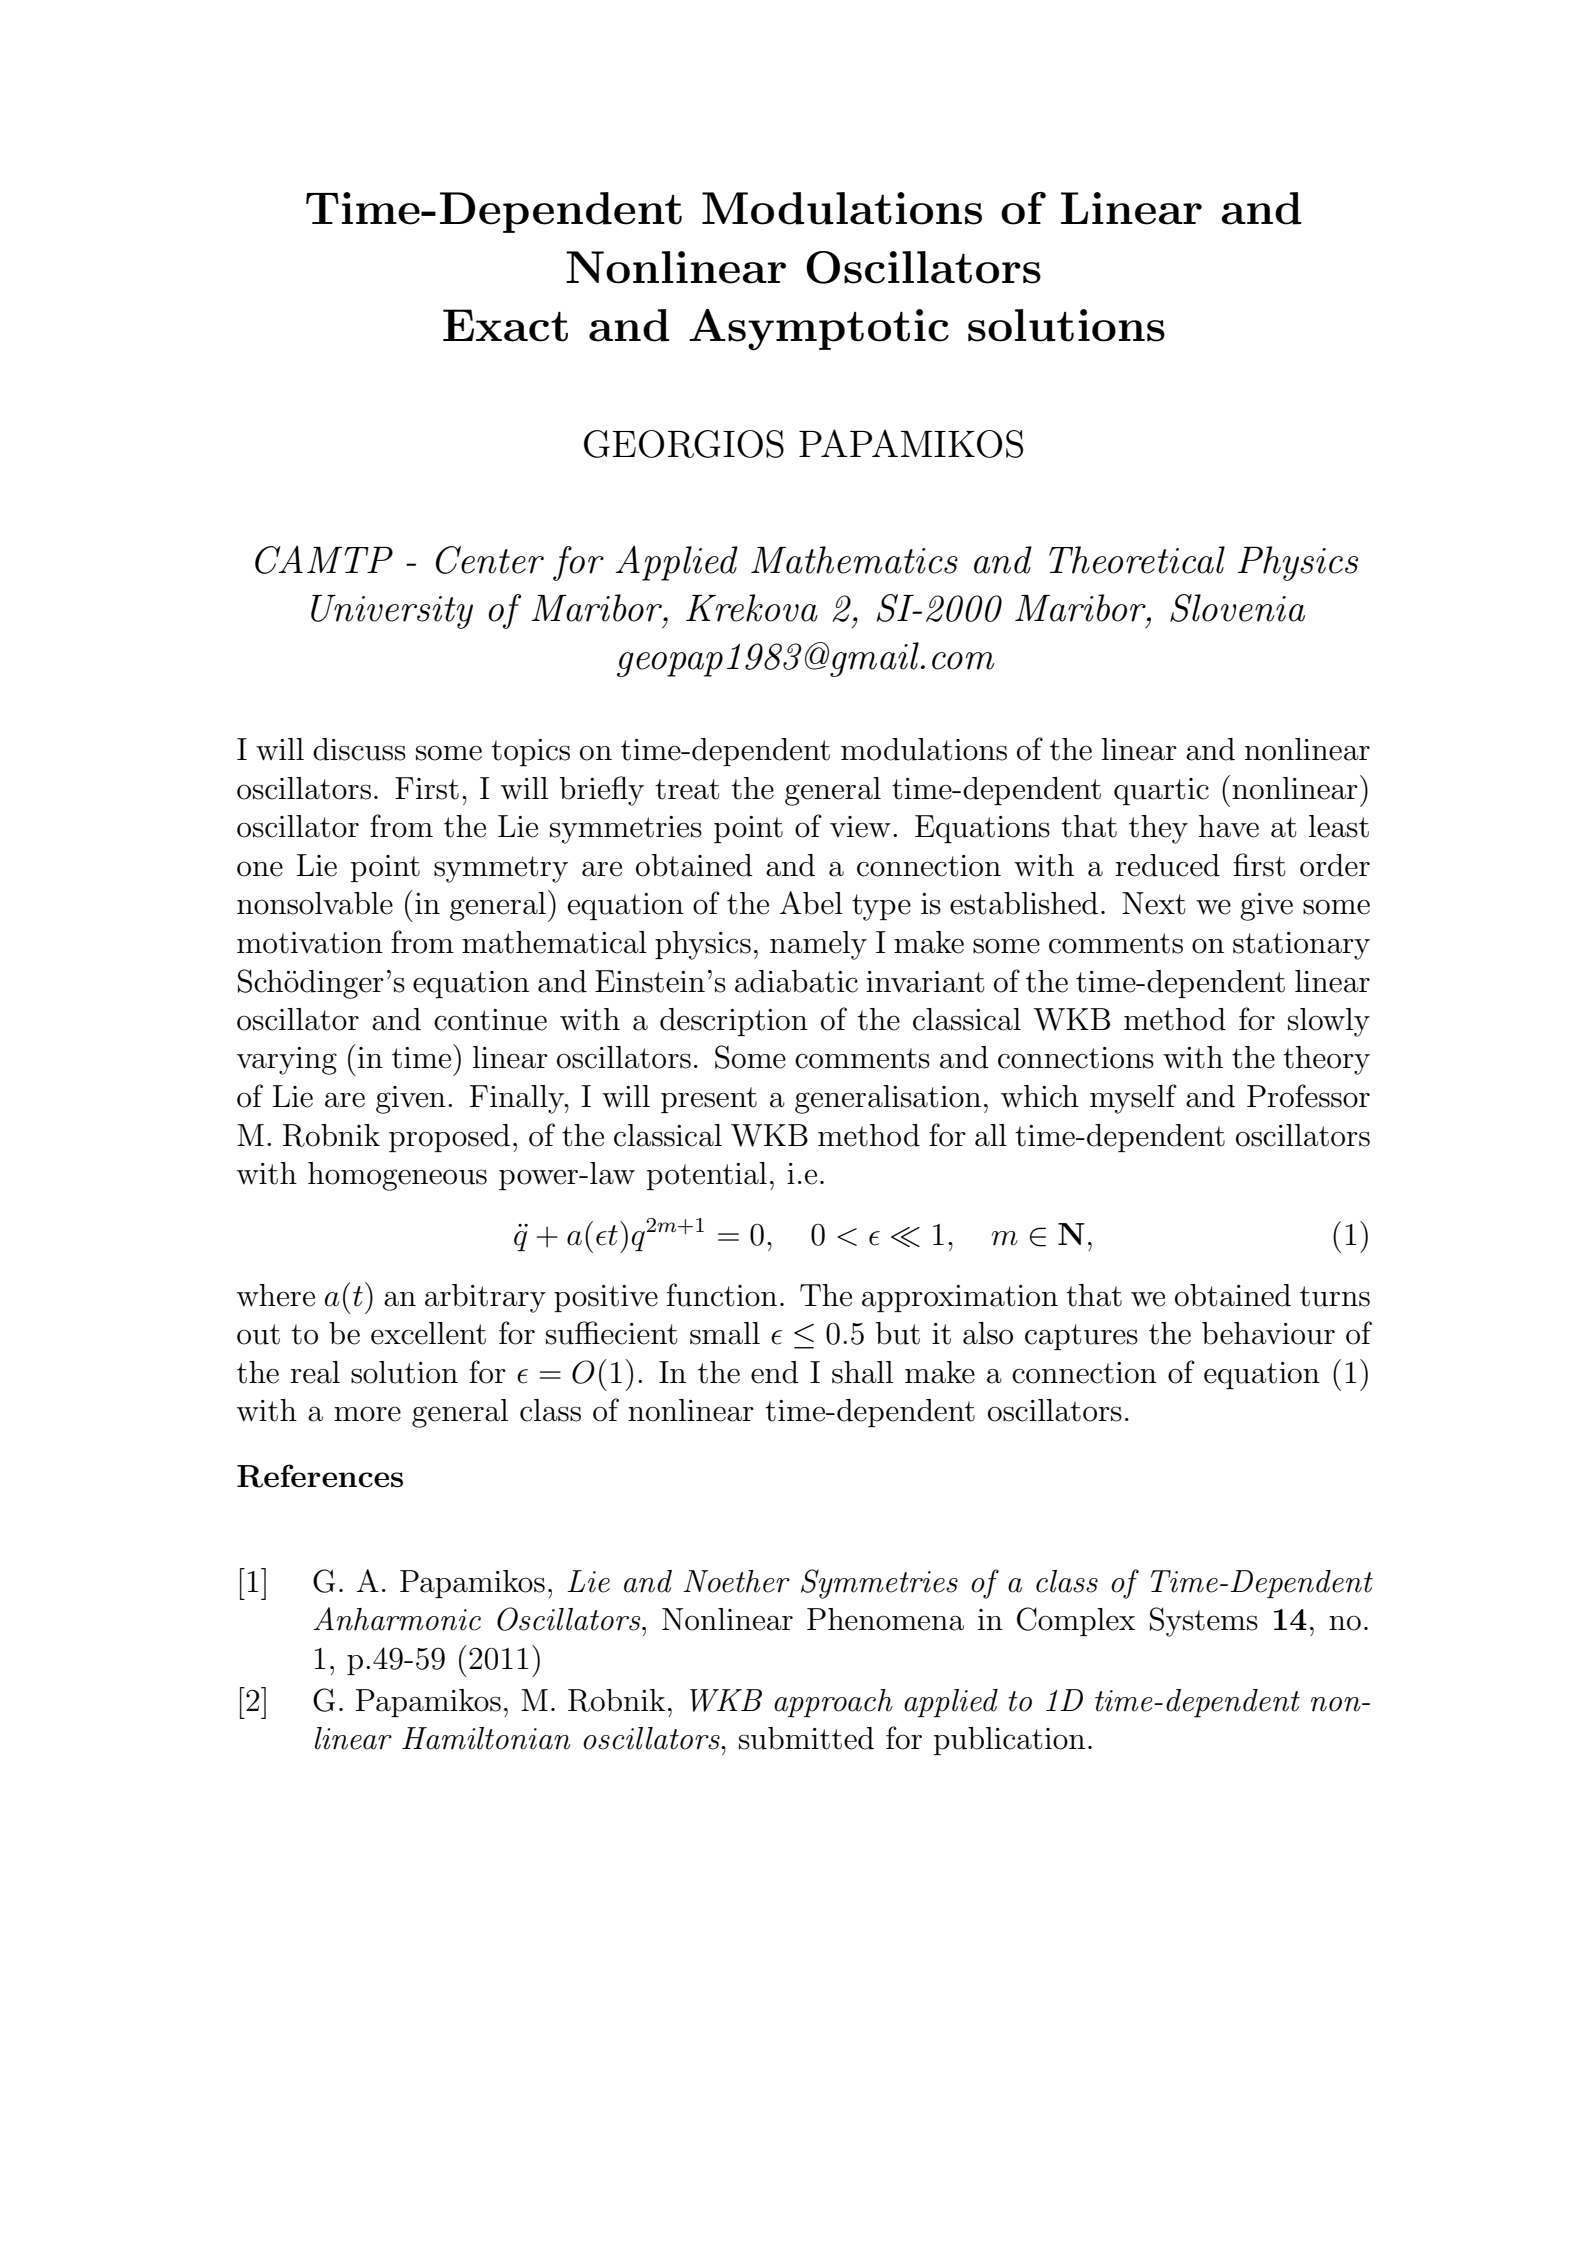 The width and height of the screenshot is (1587, 2246). I want to click on behaviour, so click(1268, 1333).
